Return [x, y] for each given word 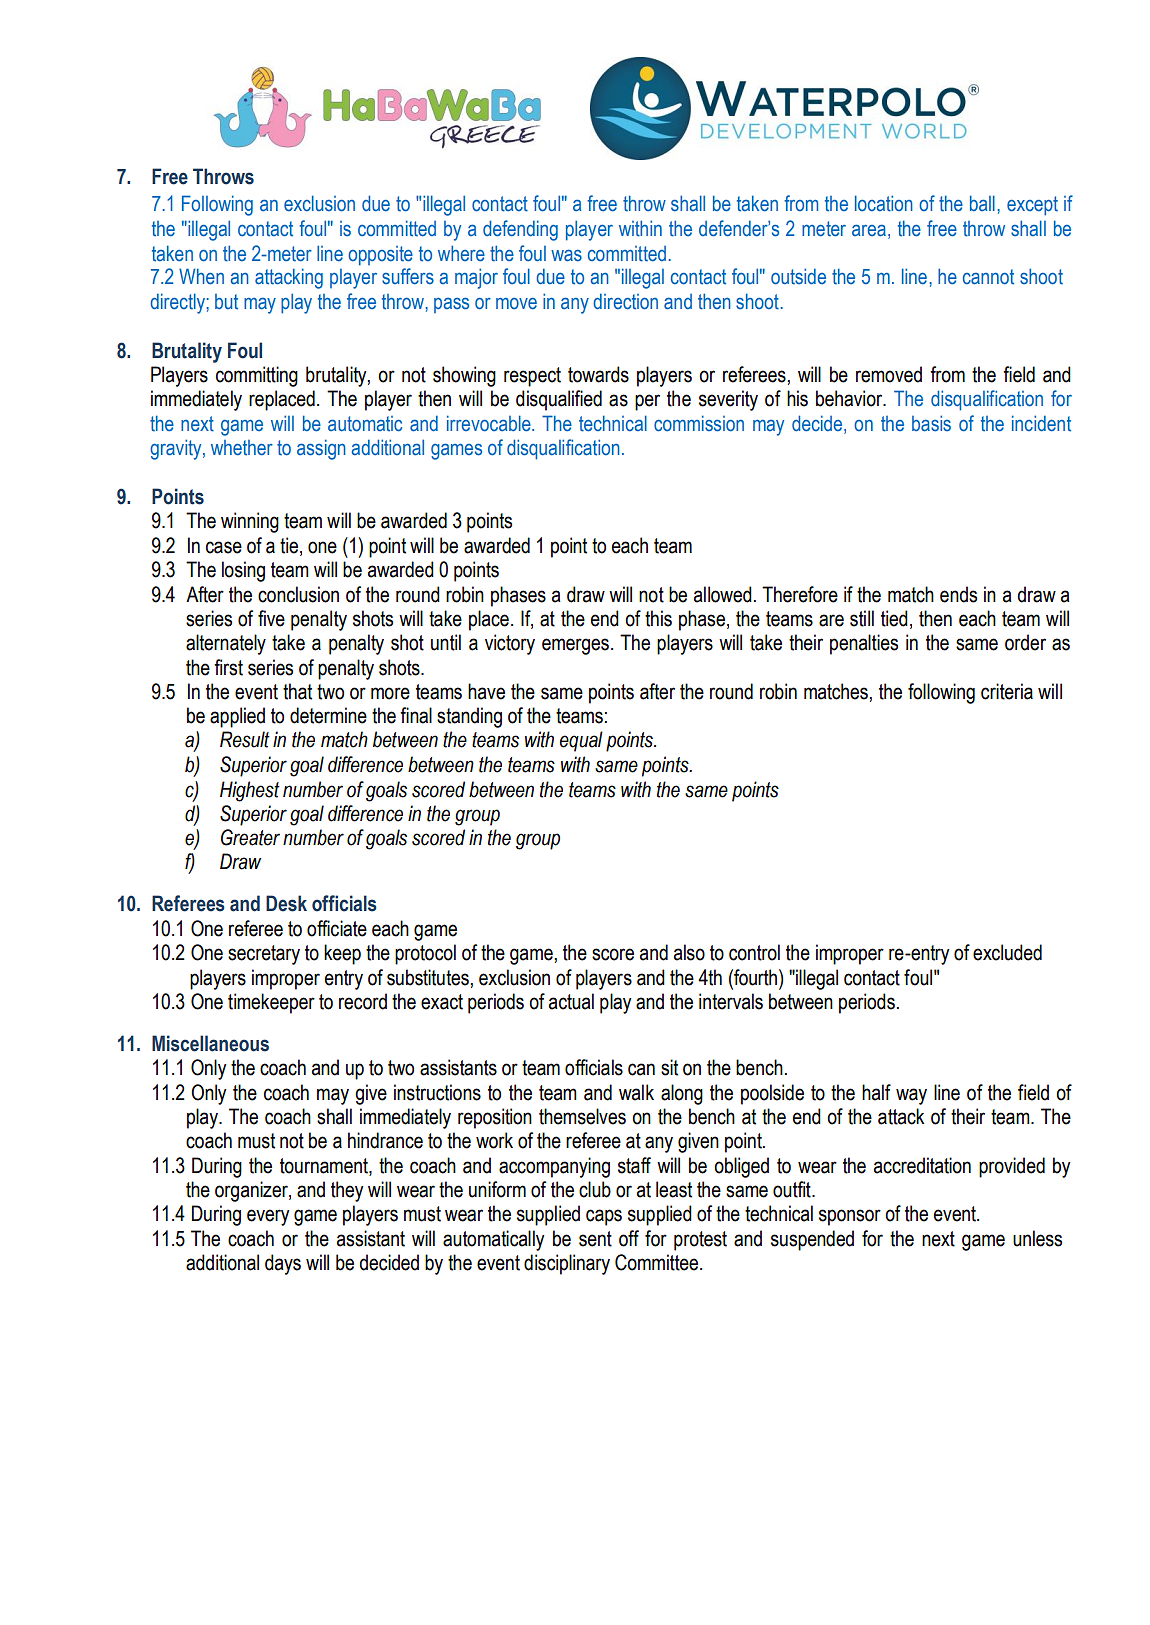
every [268, 1217]
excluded [1007, 952]
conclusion [298, 594]
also [689, 952]
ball [982, 203]
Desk [286, 903]
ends [958, 594]
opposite [380, 256]
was [566, 255]
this [658, 618]
